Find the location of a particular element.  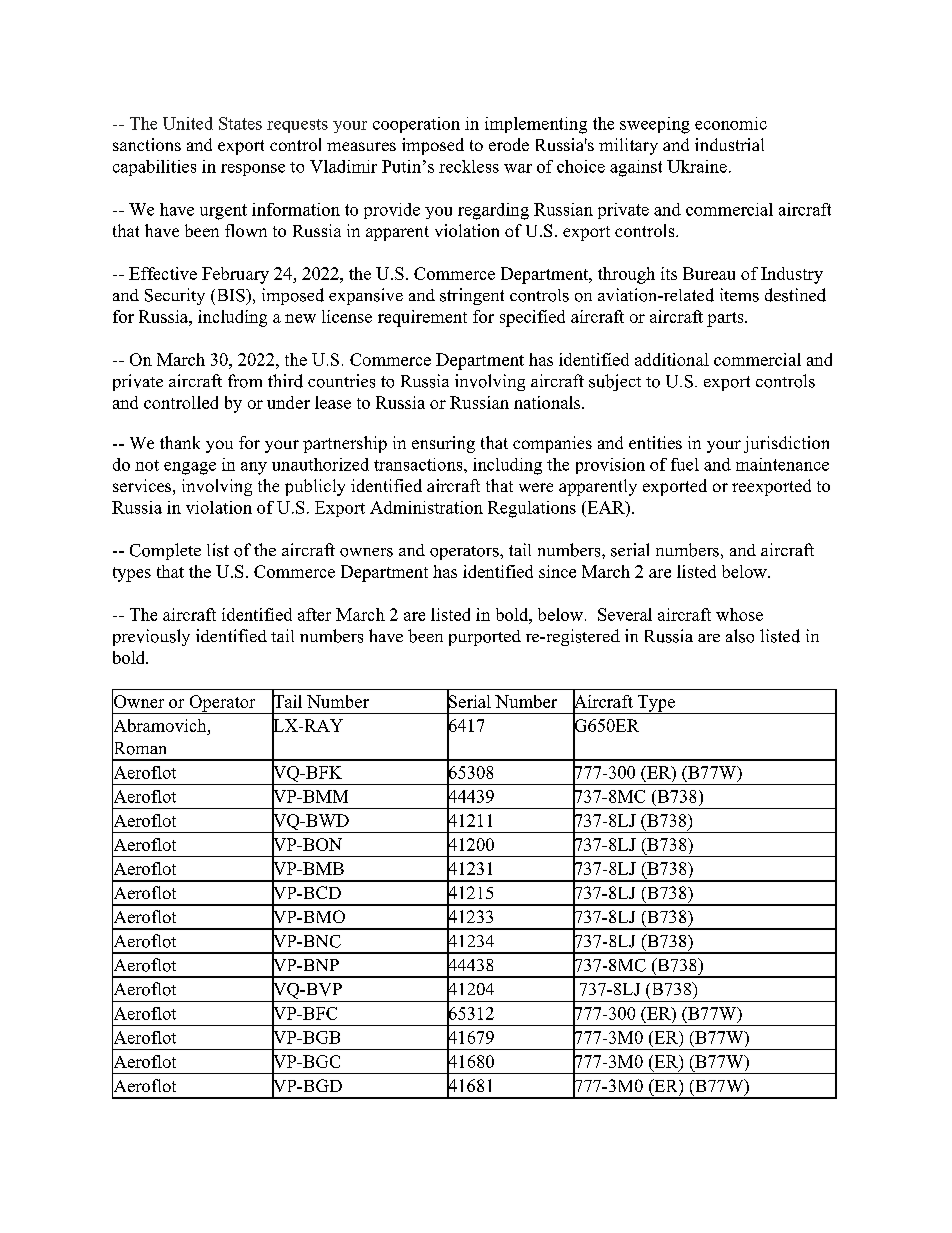

Complete is located at coordinates (165, 551).
